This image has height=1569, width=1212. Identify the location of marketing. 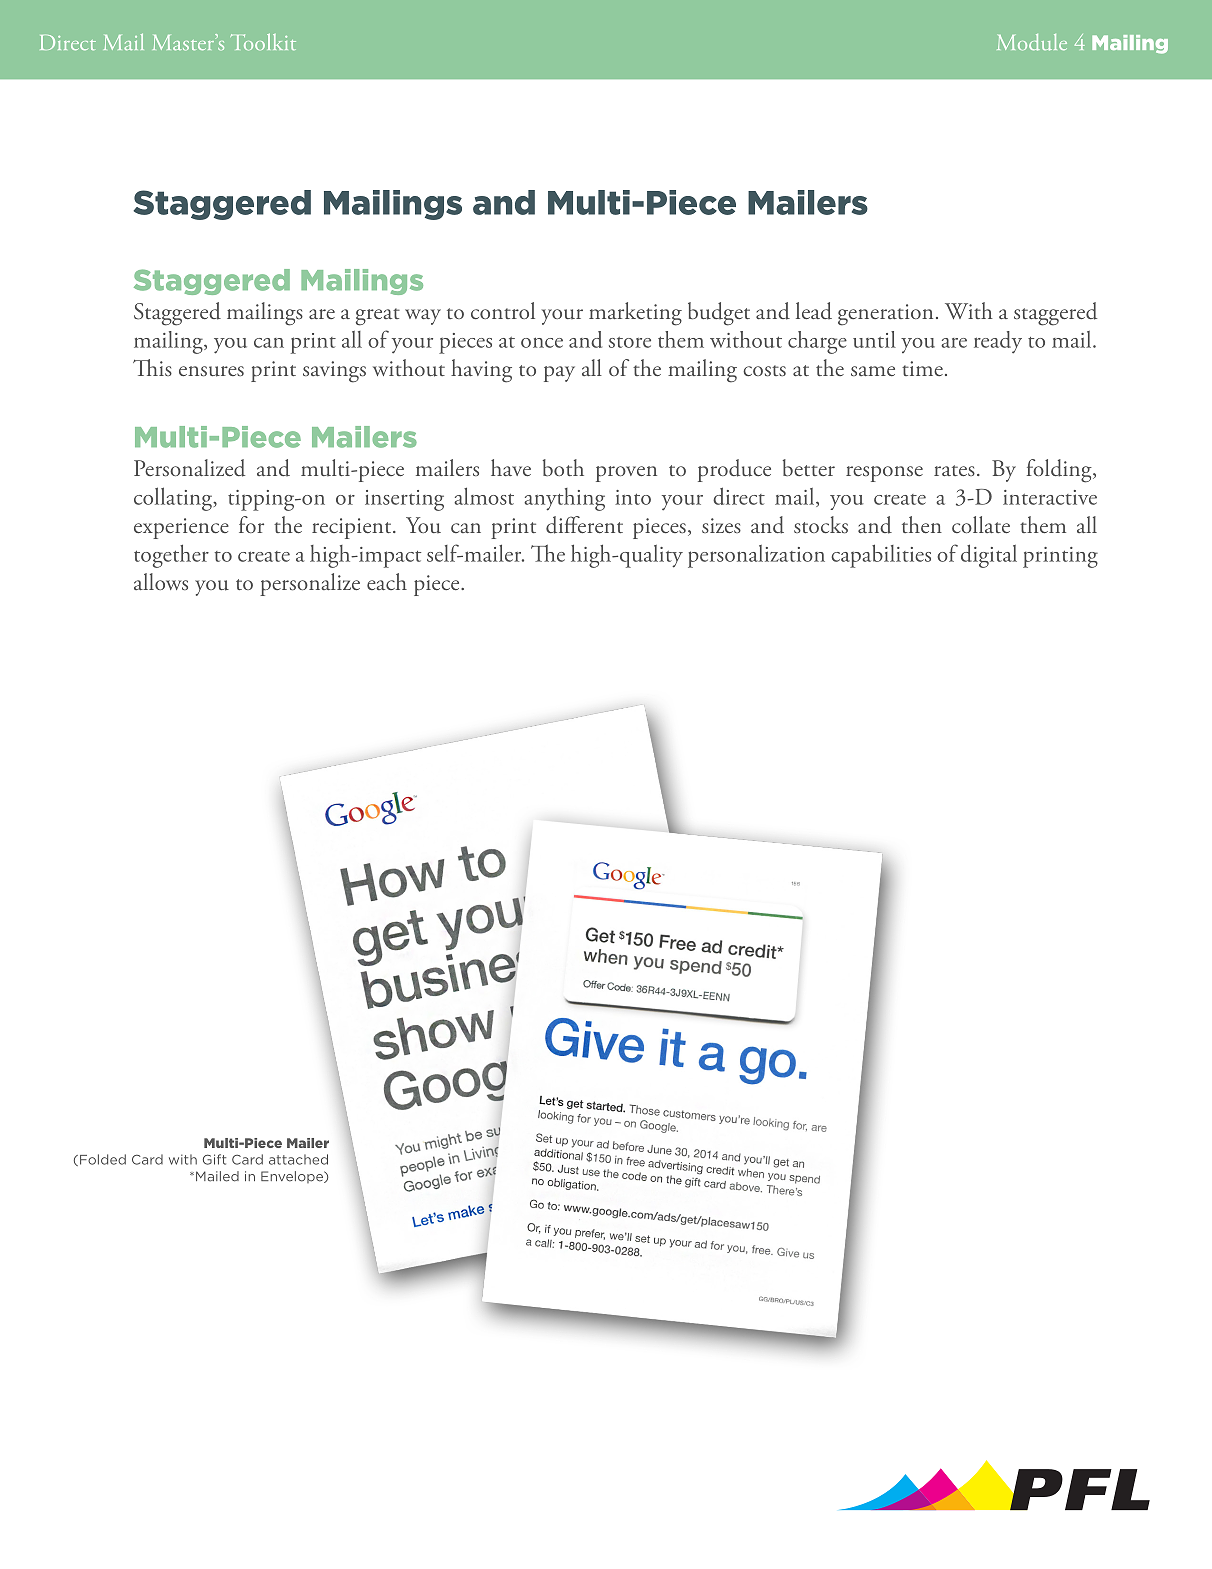
(635, 314).
